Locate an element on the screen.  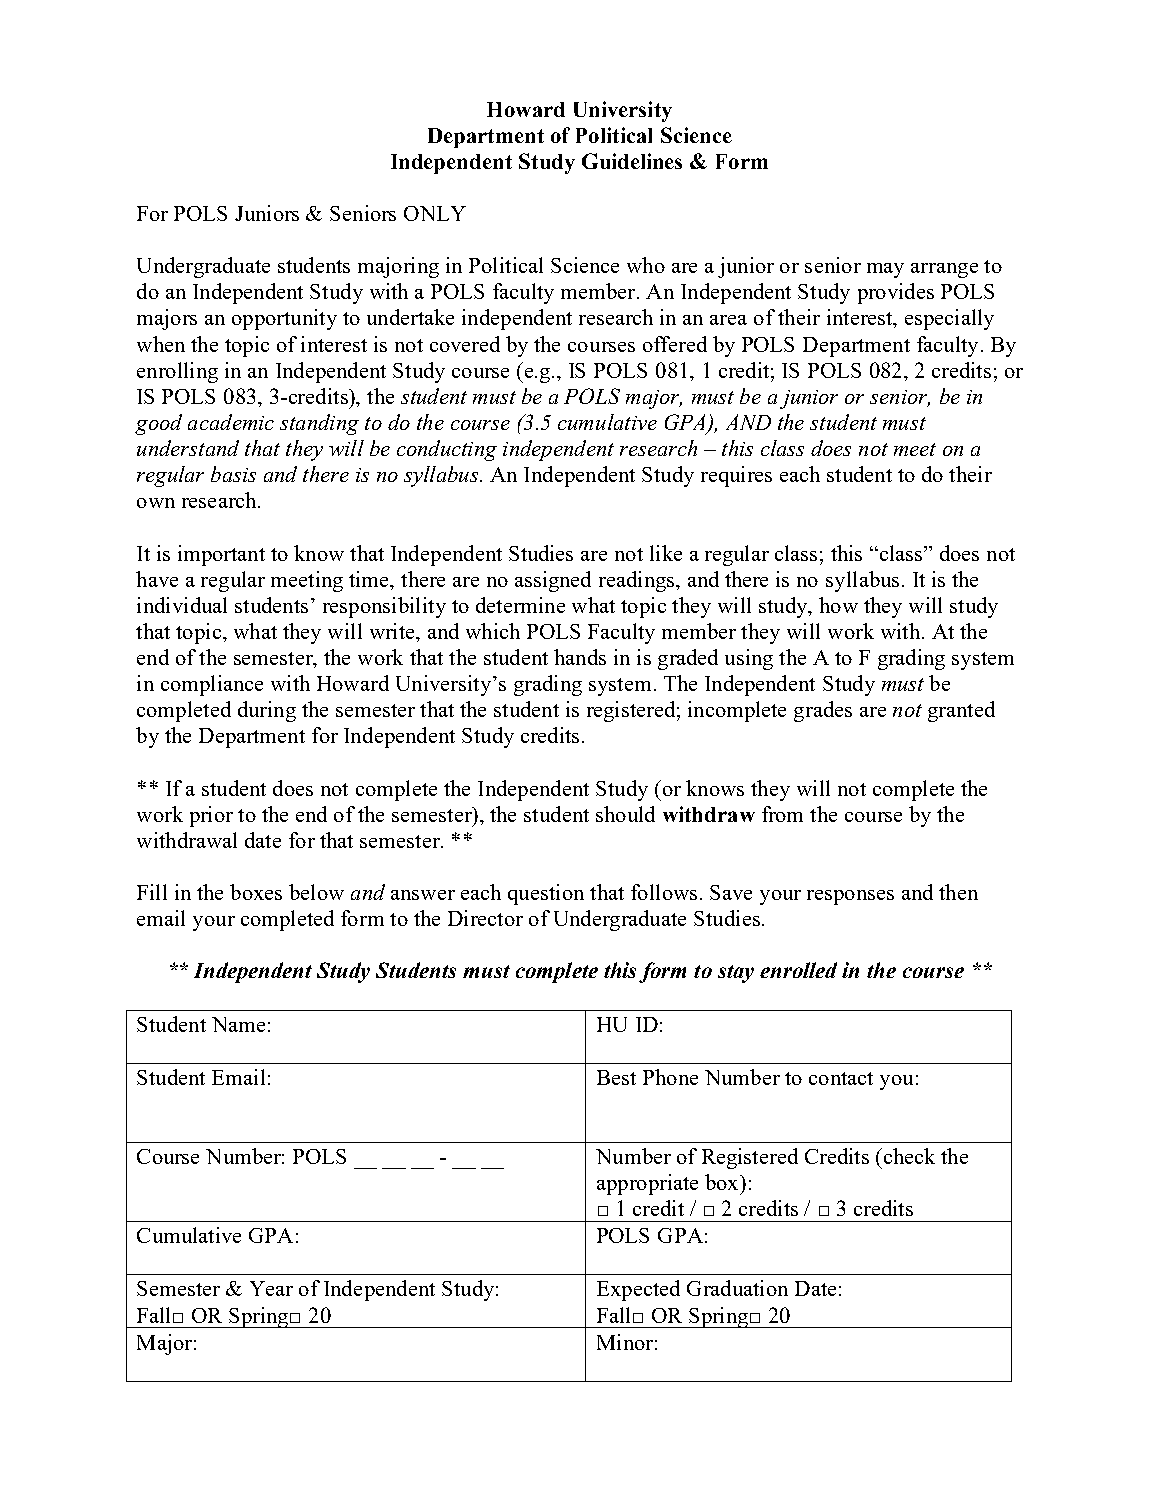
Year is located at coordinates (271, 1288).
